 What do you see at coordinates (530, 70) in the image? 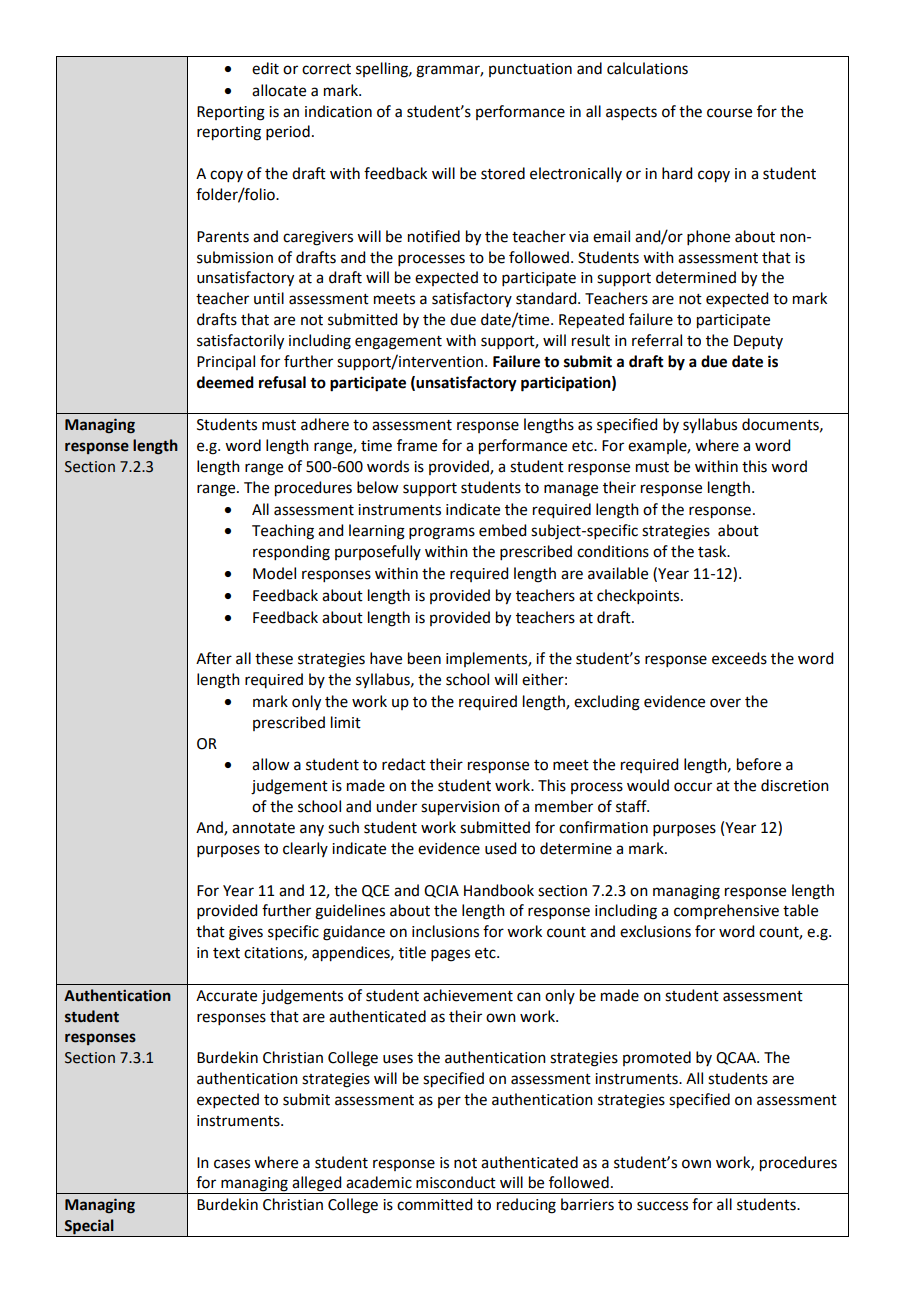
I see `punctuation` at bounding box center [530, 70].
